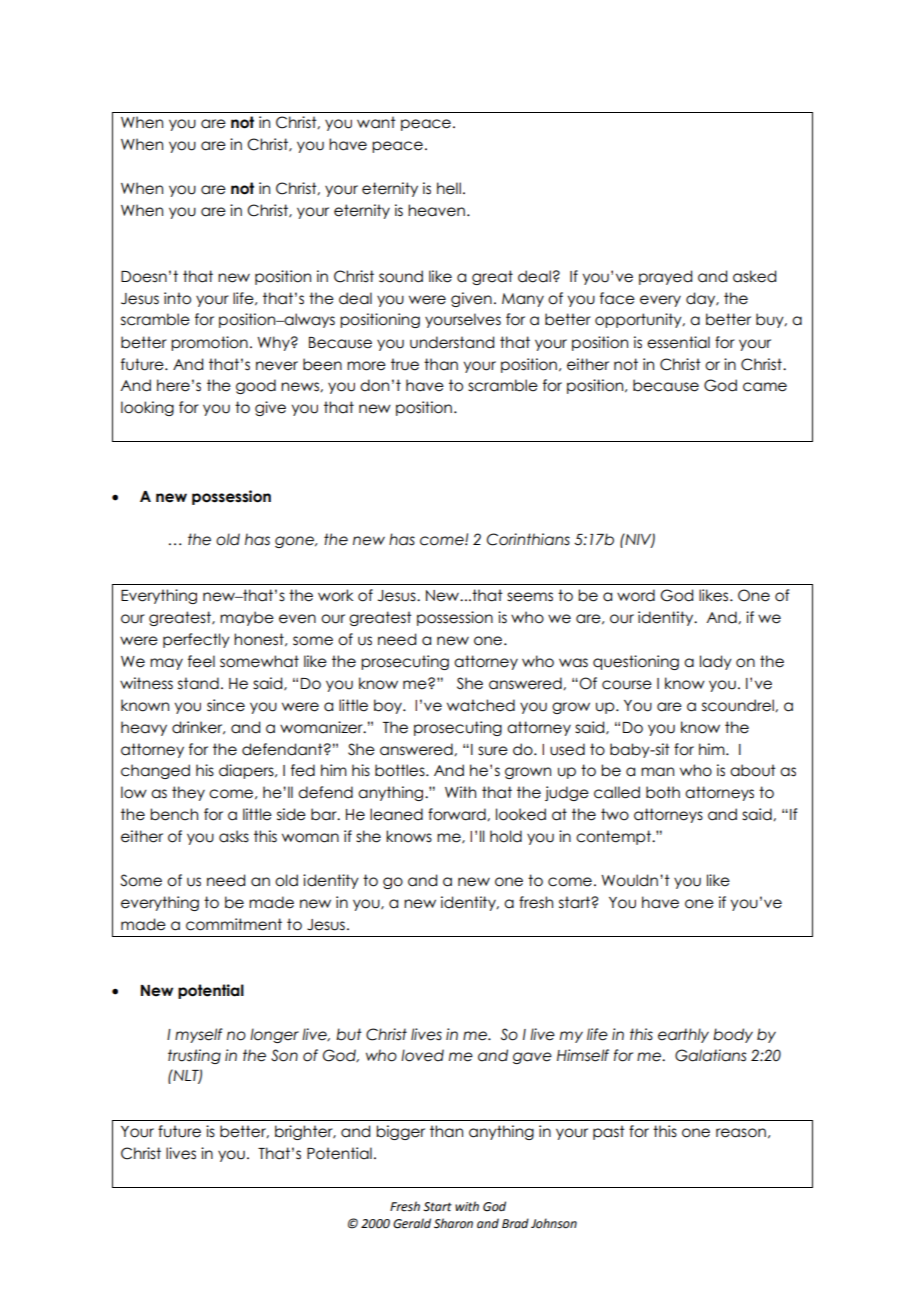  Describe the element at coordinates (665, 277) in the document. I see `prayed` at that location.
